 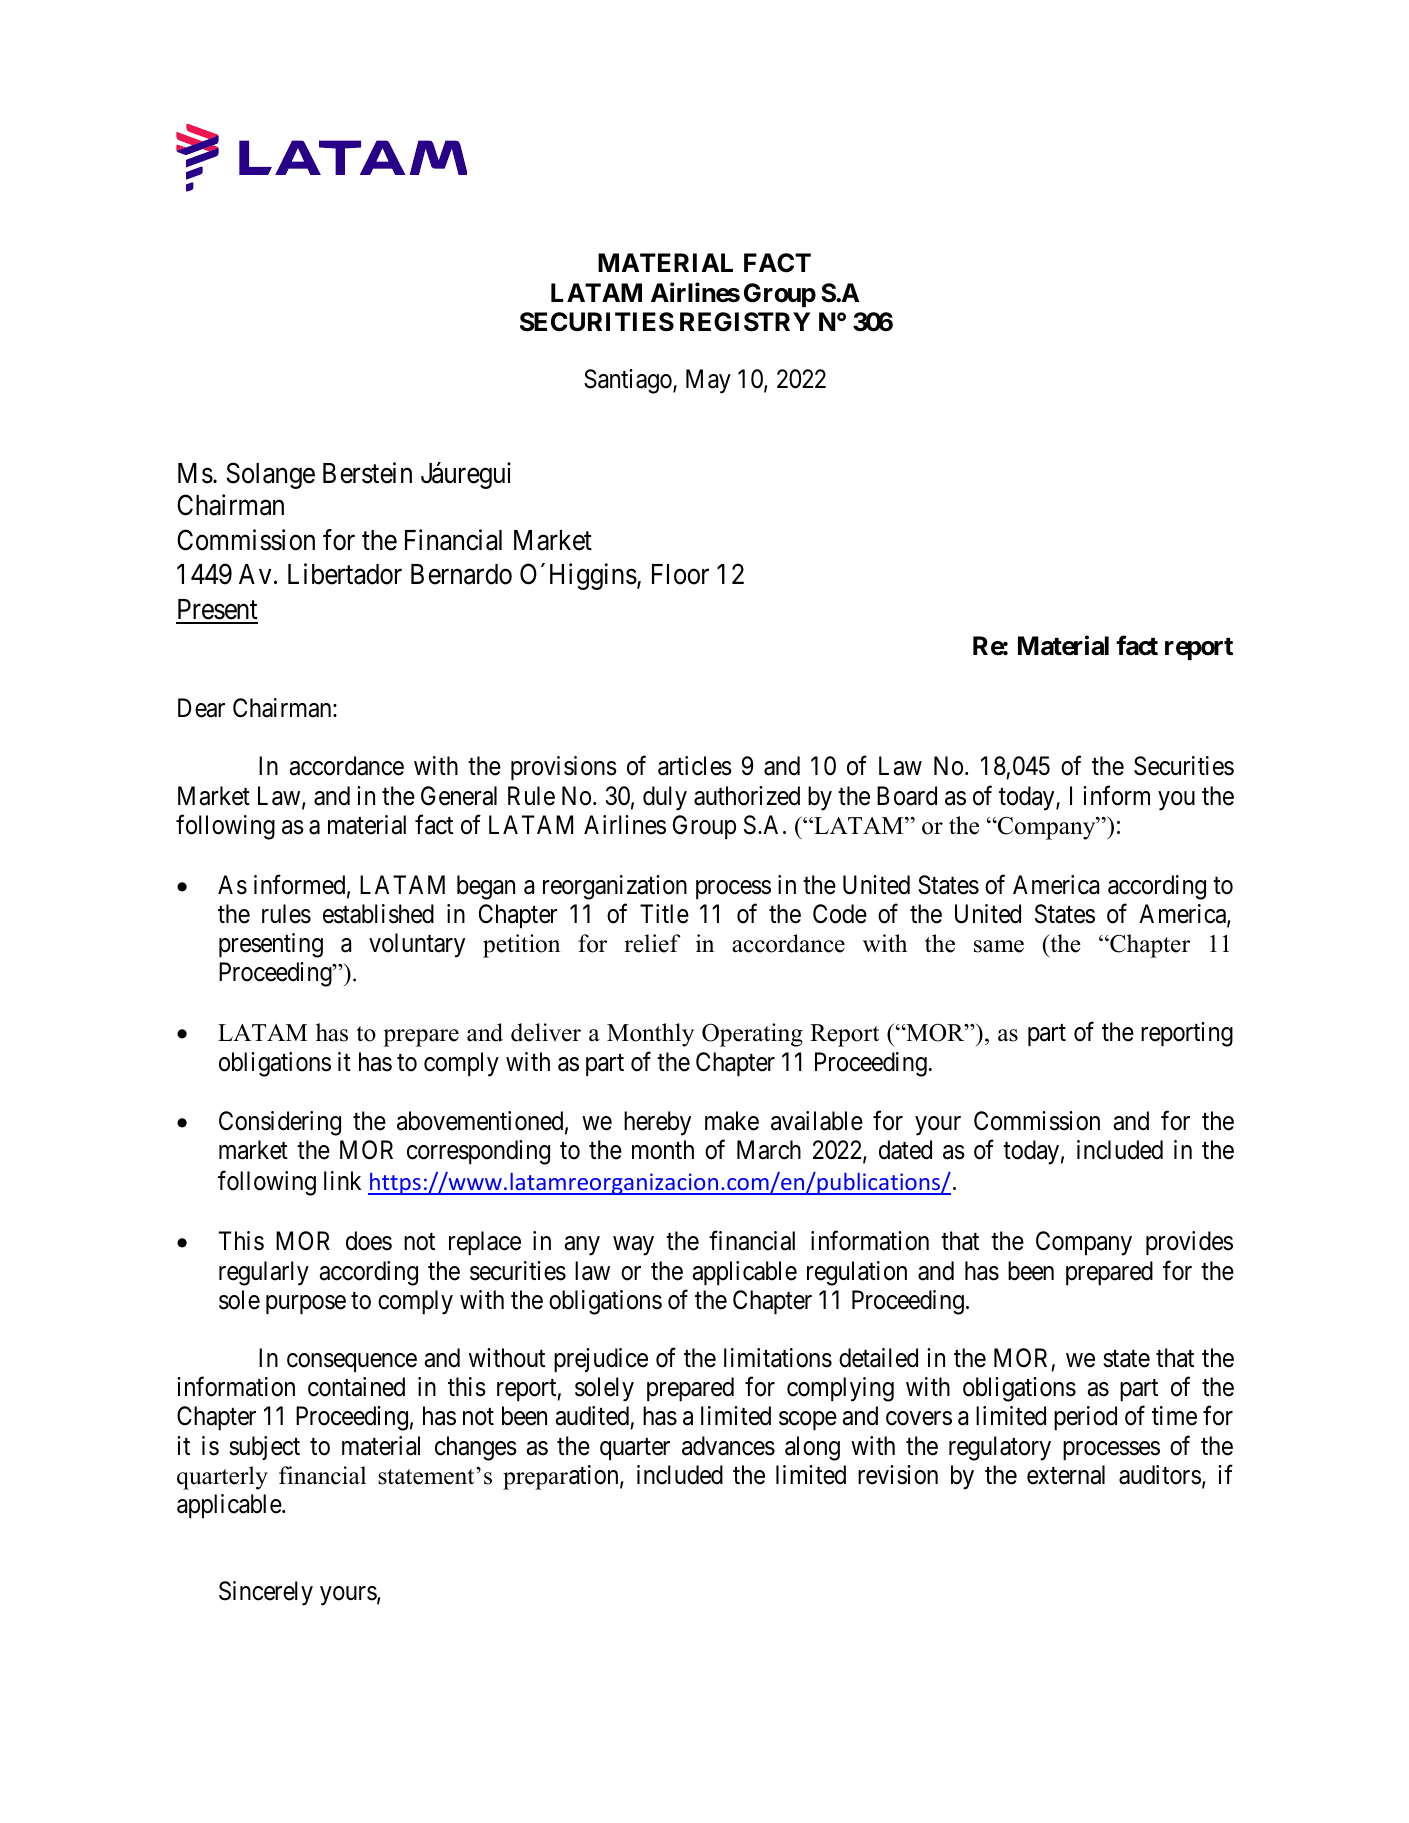 I want to click on established, so click(x=378, y=914).
